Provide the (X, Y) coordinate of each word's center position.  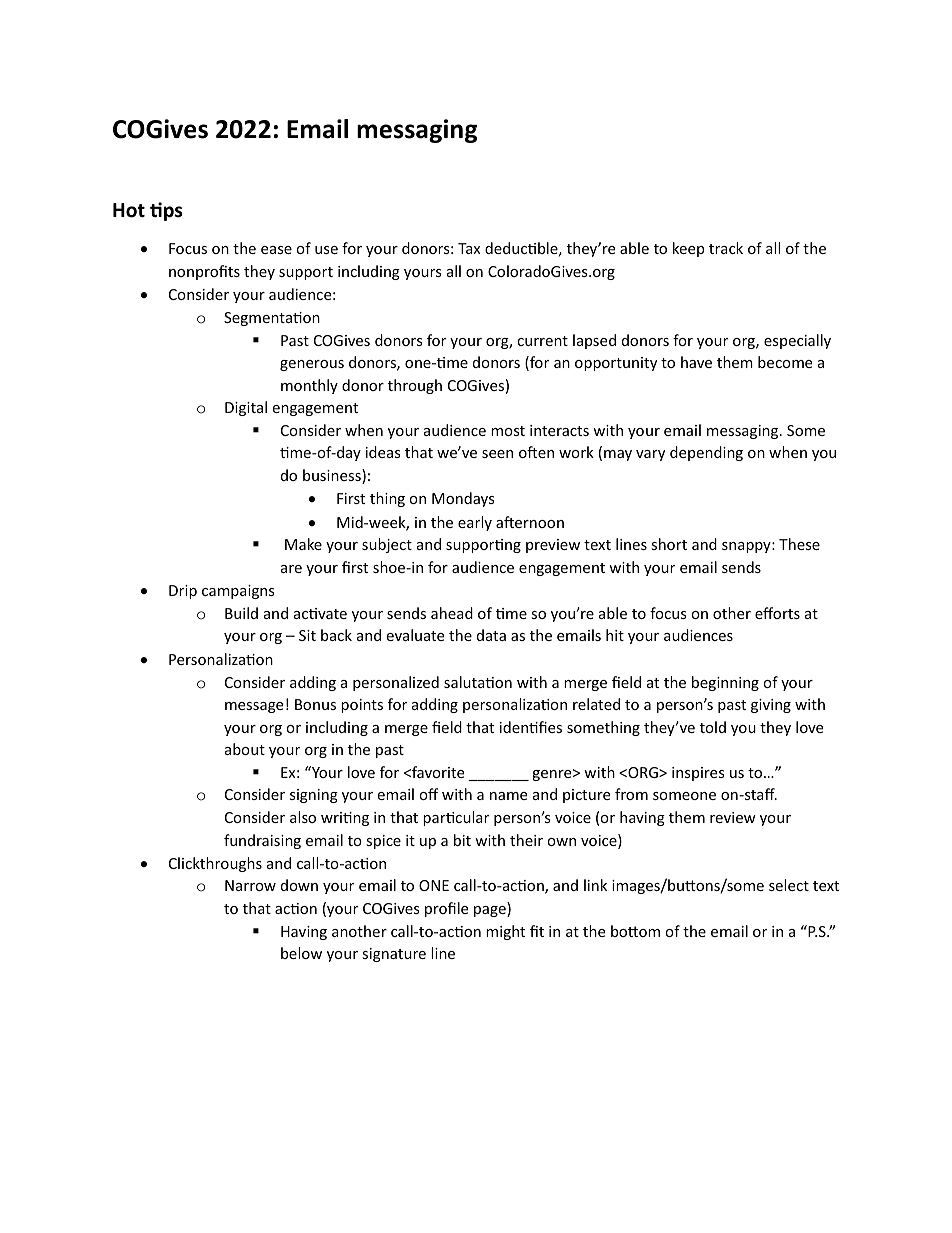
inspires (698, 774)
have (696, 362)
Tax (469, 248)
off (428, 794)
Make (303, 544)
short (669, 544)
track (726, 248)
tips (166, 211)
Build (241, 613)
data (491, 635)
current (542, 341)
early (475, 523)
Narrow (250, 885)
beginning (725, 683)
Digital (246, 408)
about (245, 749)
